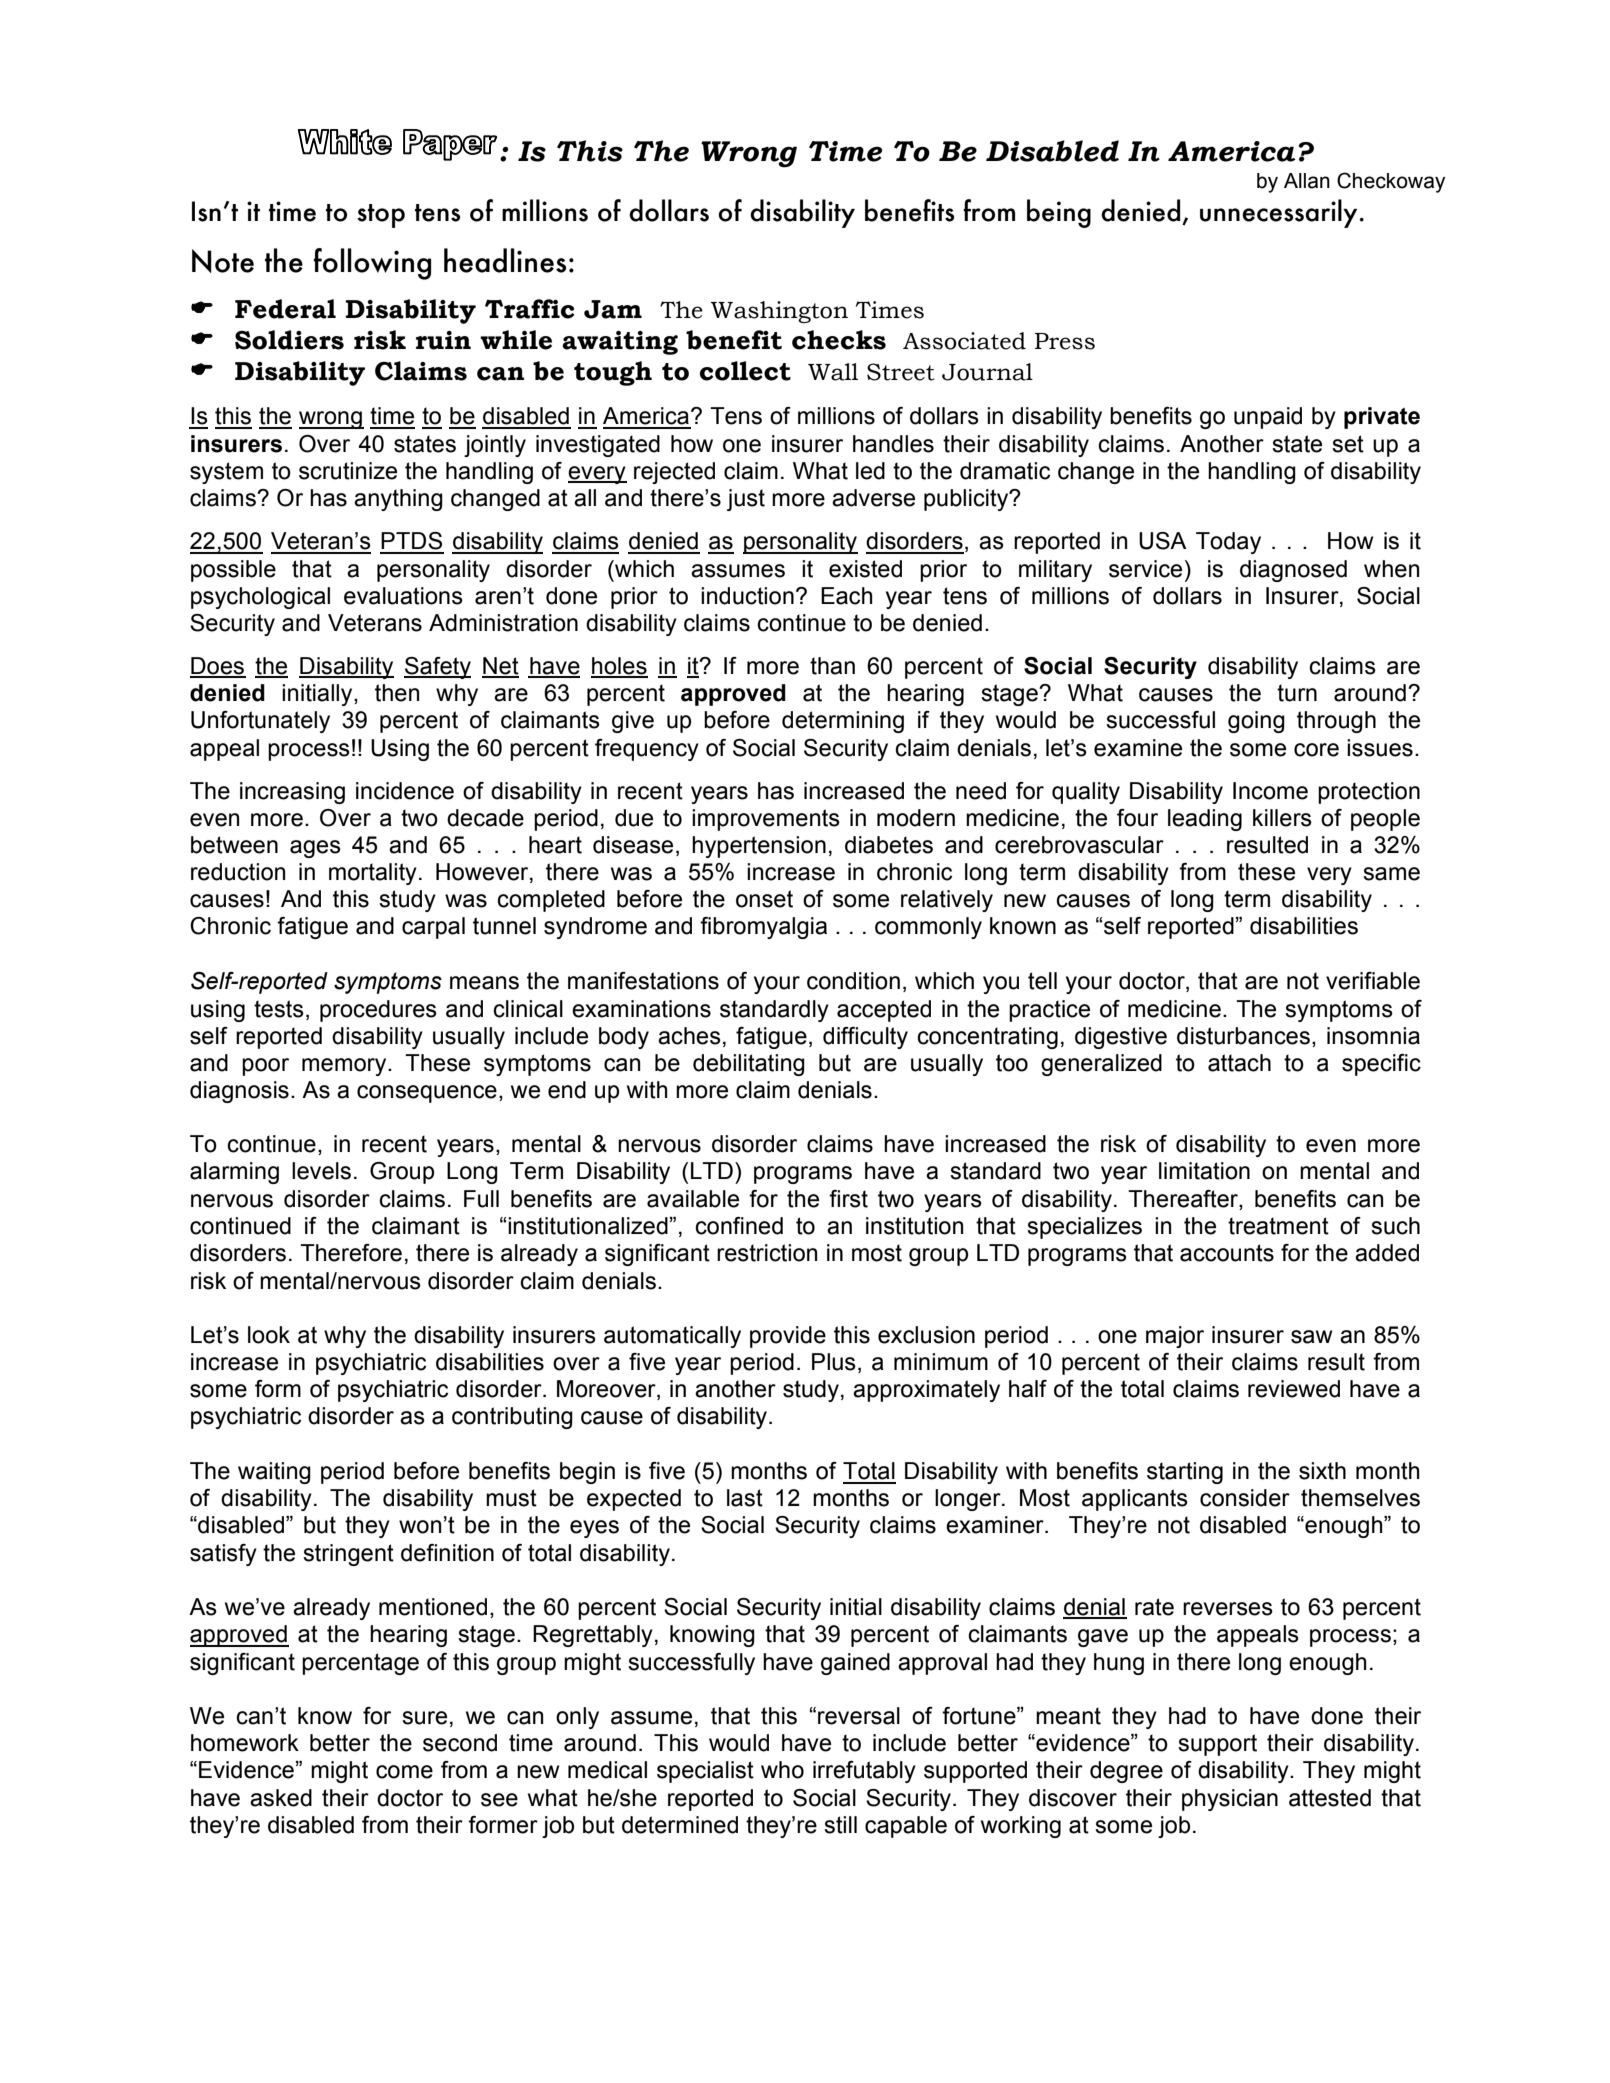 The image size is (1610, 2083). What do you see at coordinates (767, 1253) in the image?
I see `restriction` at bounding box center [767, 1253].
